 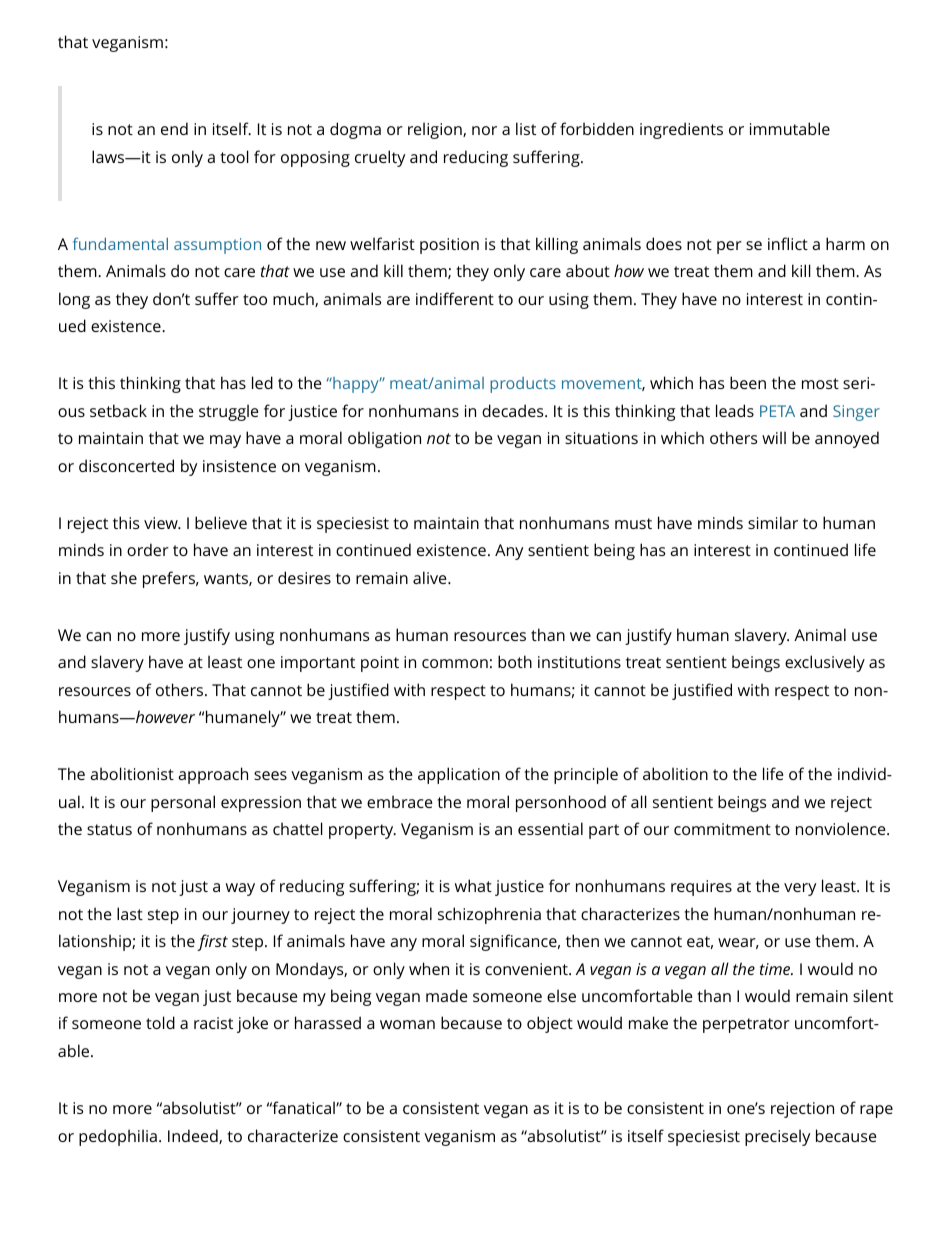 What do you see at coordinates (174, 128) in the page?
I see `end` at bounding box center [174, 128].
